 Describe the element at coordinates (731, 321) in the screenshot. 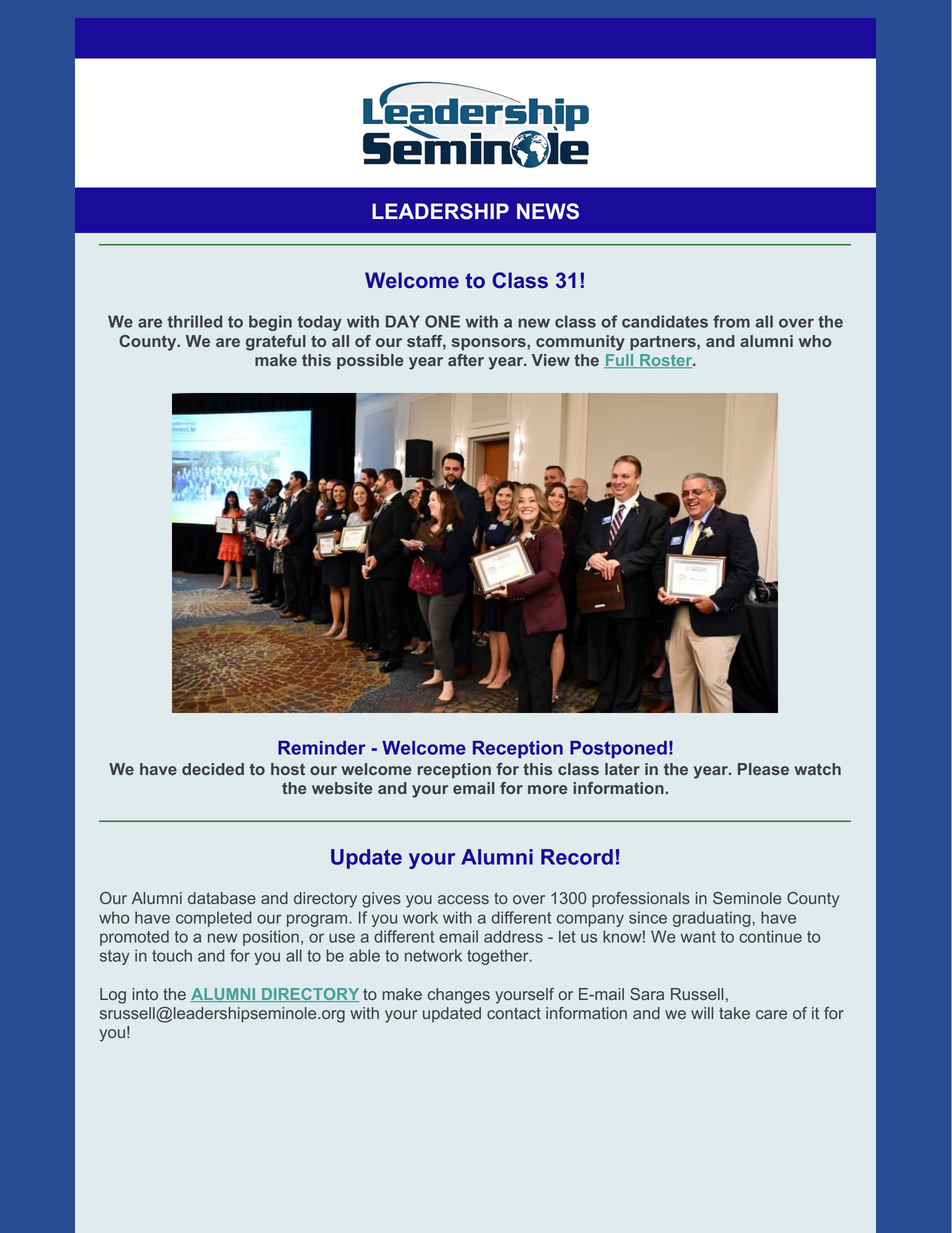

I see `from` at that location.
